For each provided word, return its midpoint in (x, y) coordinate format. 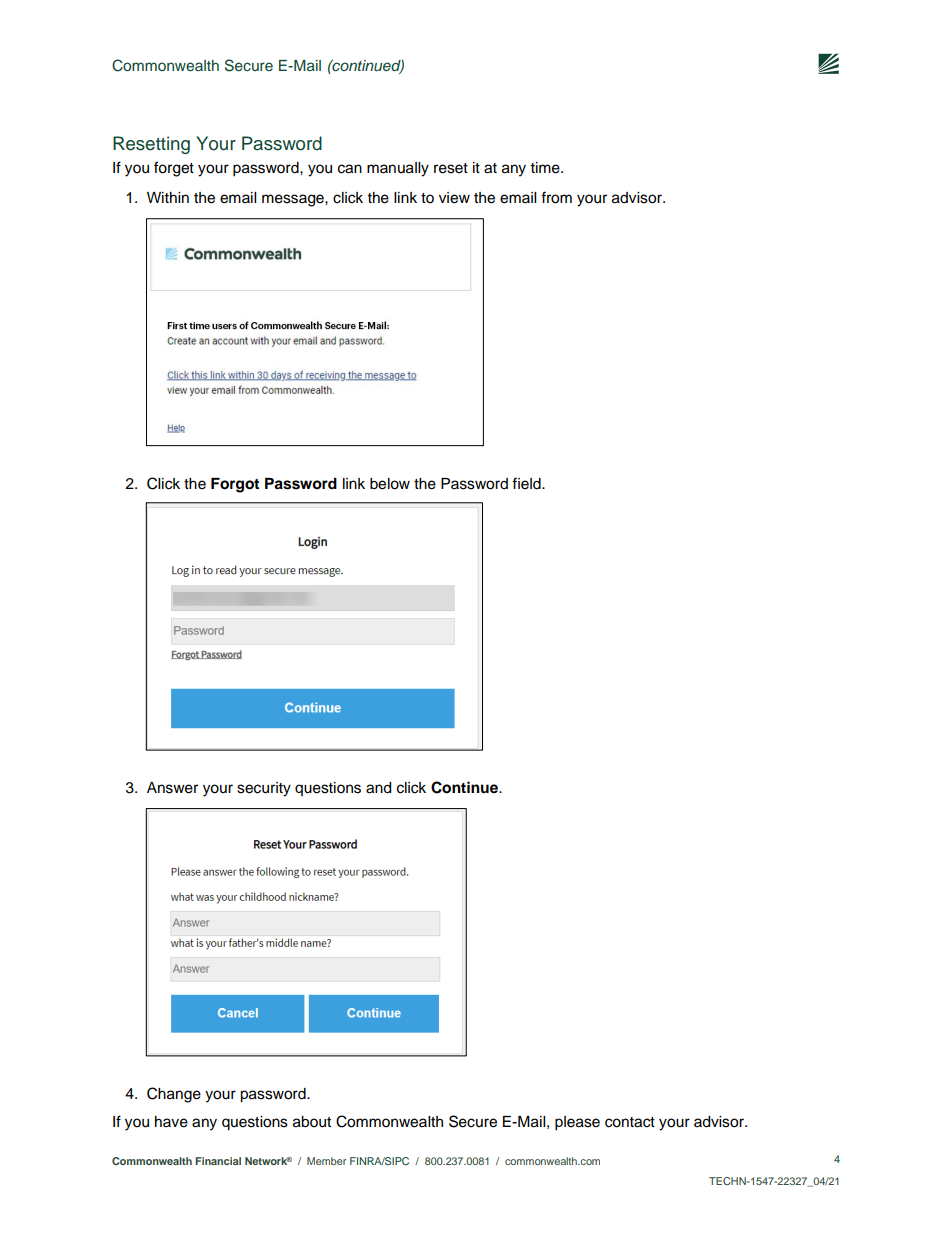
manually (398, 169)
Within (168, 197)
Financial (218, 1161)
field (527, 483)
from (556, 197)
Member (326, 1161)
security (264, 789)
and (378, 788)
